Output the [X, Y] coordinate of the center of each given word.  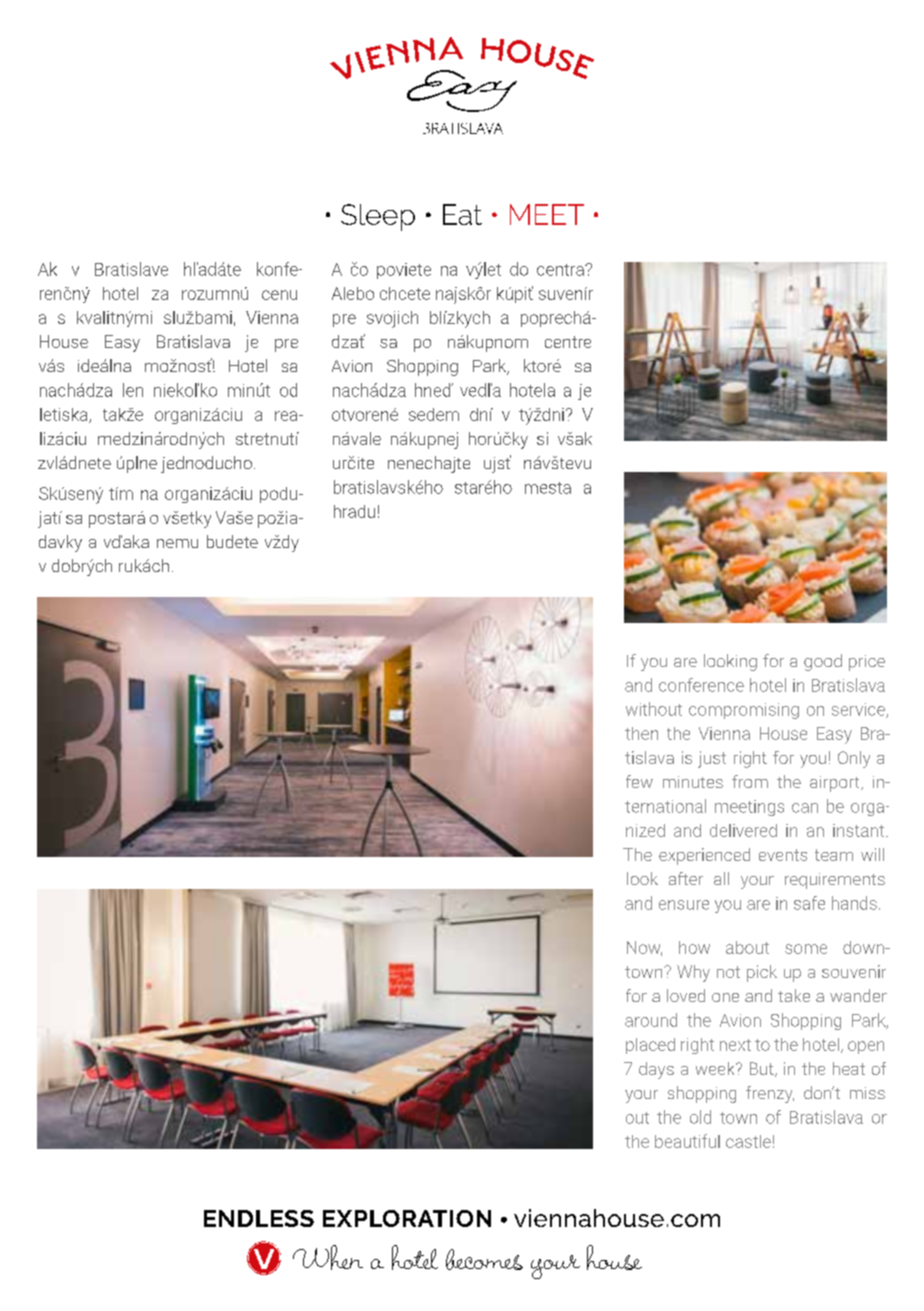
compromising [744, 711]
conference [701, 685]
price [867, 663]
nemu [177, 543]
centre [568, 342]
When [328, 1257]
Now [644, 948]
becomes [484, 1259]
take [794, 995]
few [639, 781]
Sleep [378, 217]
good [823, 662]
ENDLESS [259, 1218]
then [641, 733]
